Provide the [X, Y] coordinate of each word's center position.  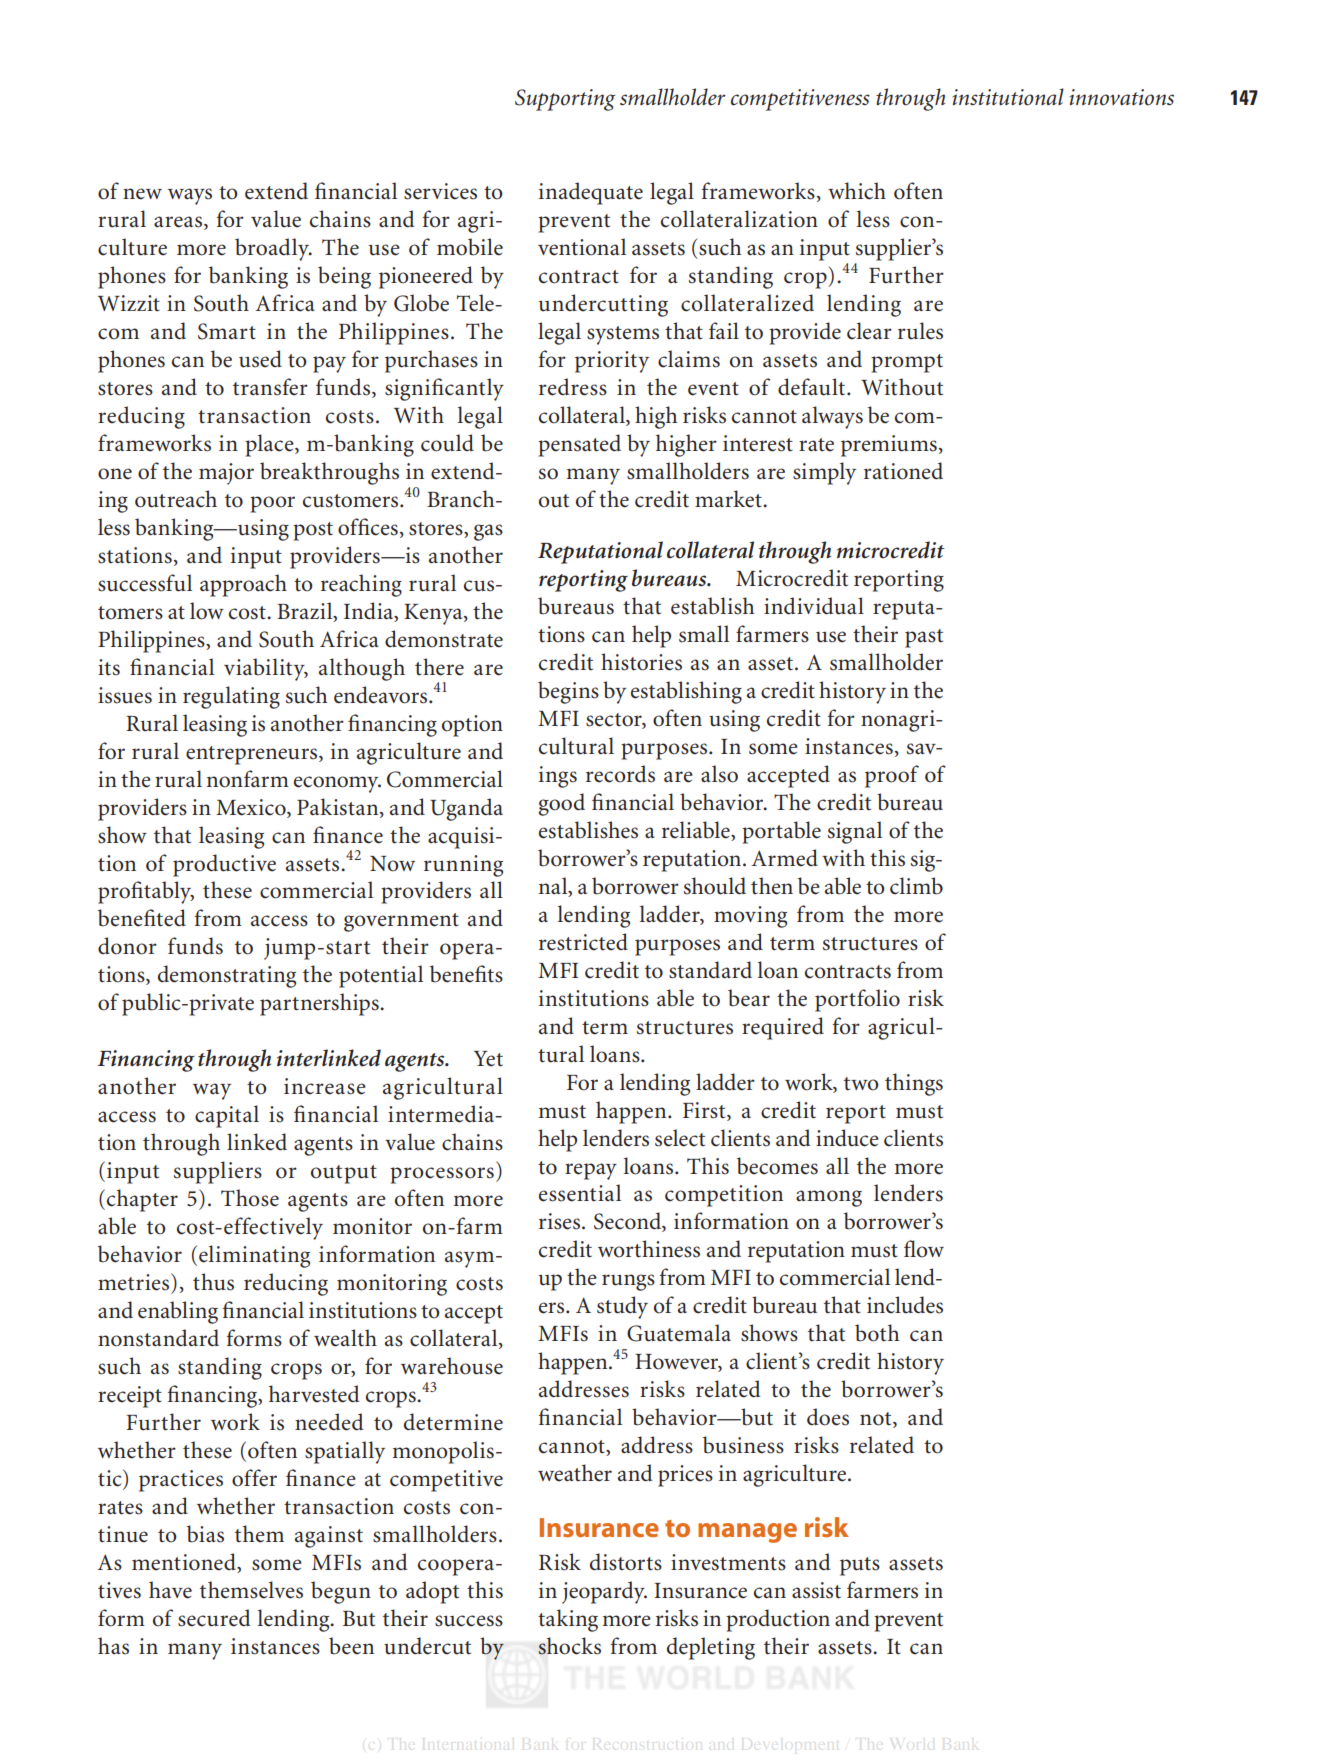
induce [847, 1138]
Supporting [565, 100]
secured [214, 1618]
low [207, 611]
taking [568, 1620]
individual [814, 606]
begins [568, 692]
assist [816, 1590]
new [142, 194]
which [857, 191]
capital [227, 1116]
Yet [488, 1059]
